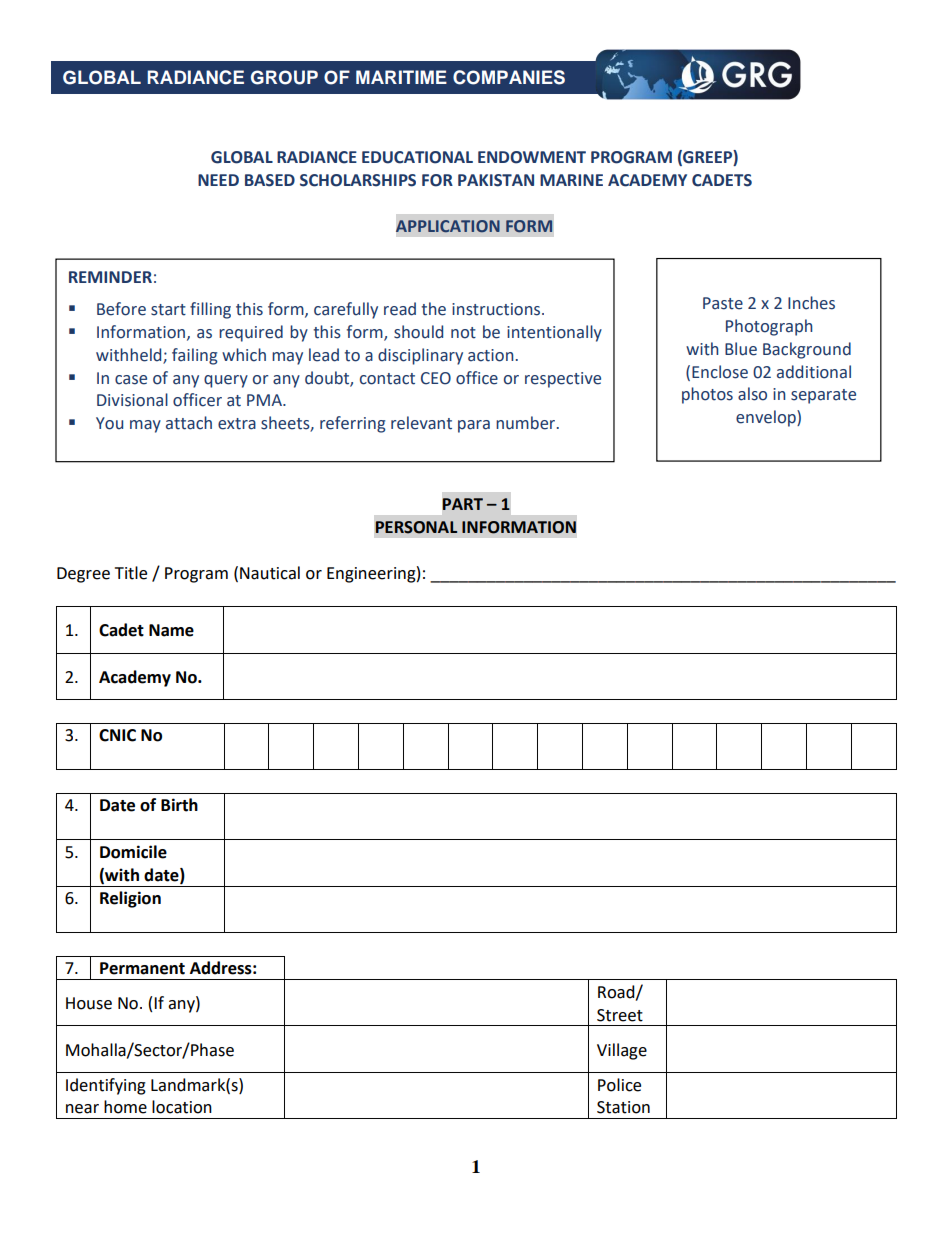 The height and width of the image is (1233, 952). Describe the element at coordinates (179, 805) in the image. I see `Birth` at that location.
